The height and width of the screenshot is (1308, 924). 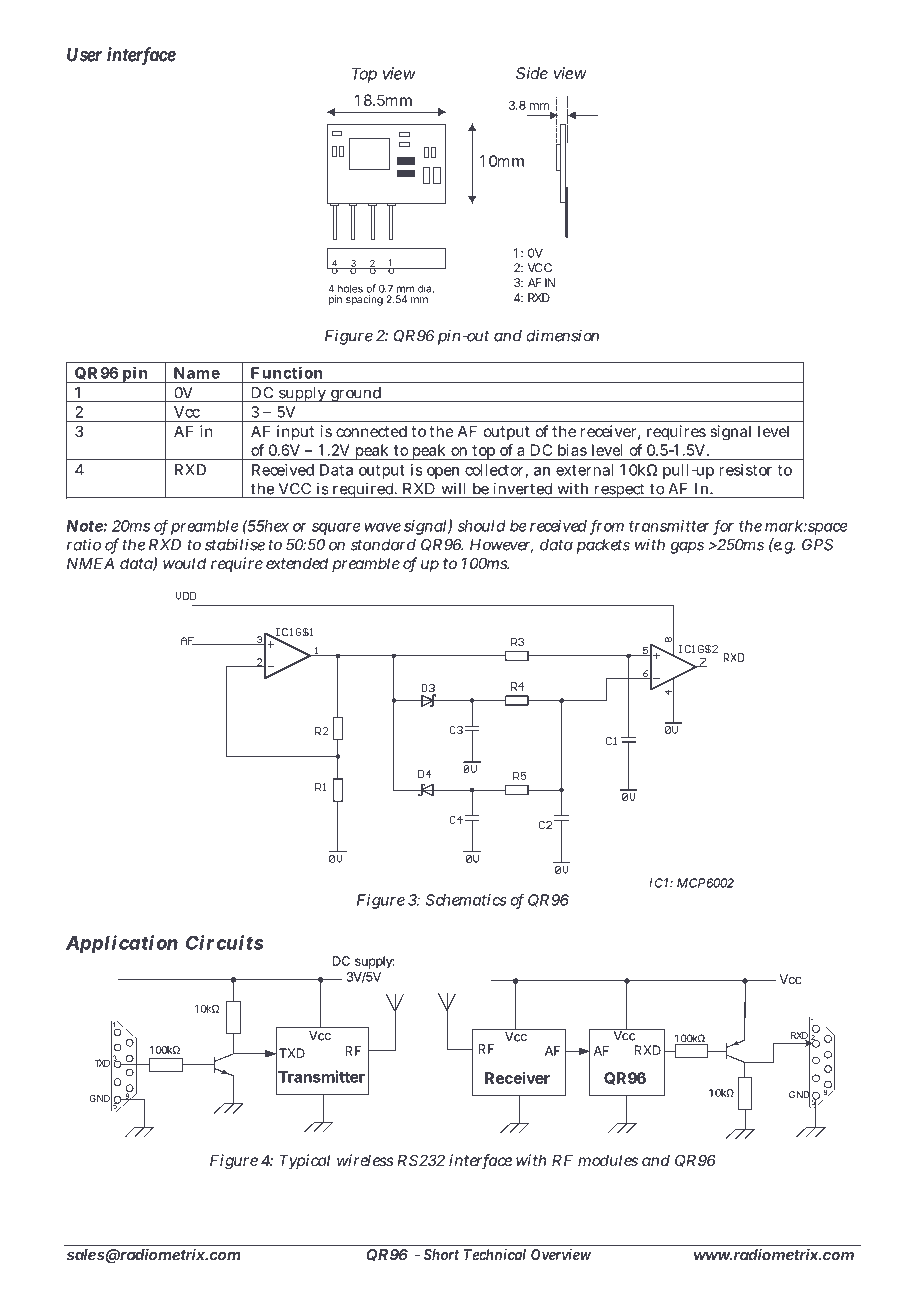 I want to click on Short, so click(x=441, y=1255).
